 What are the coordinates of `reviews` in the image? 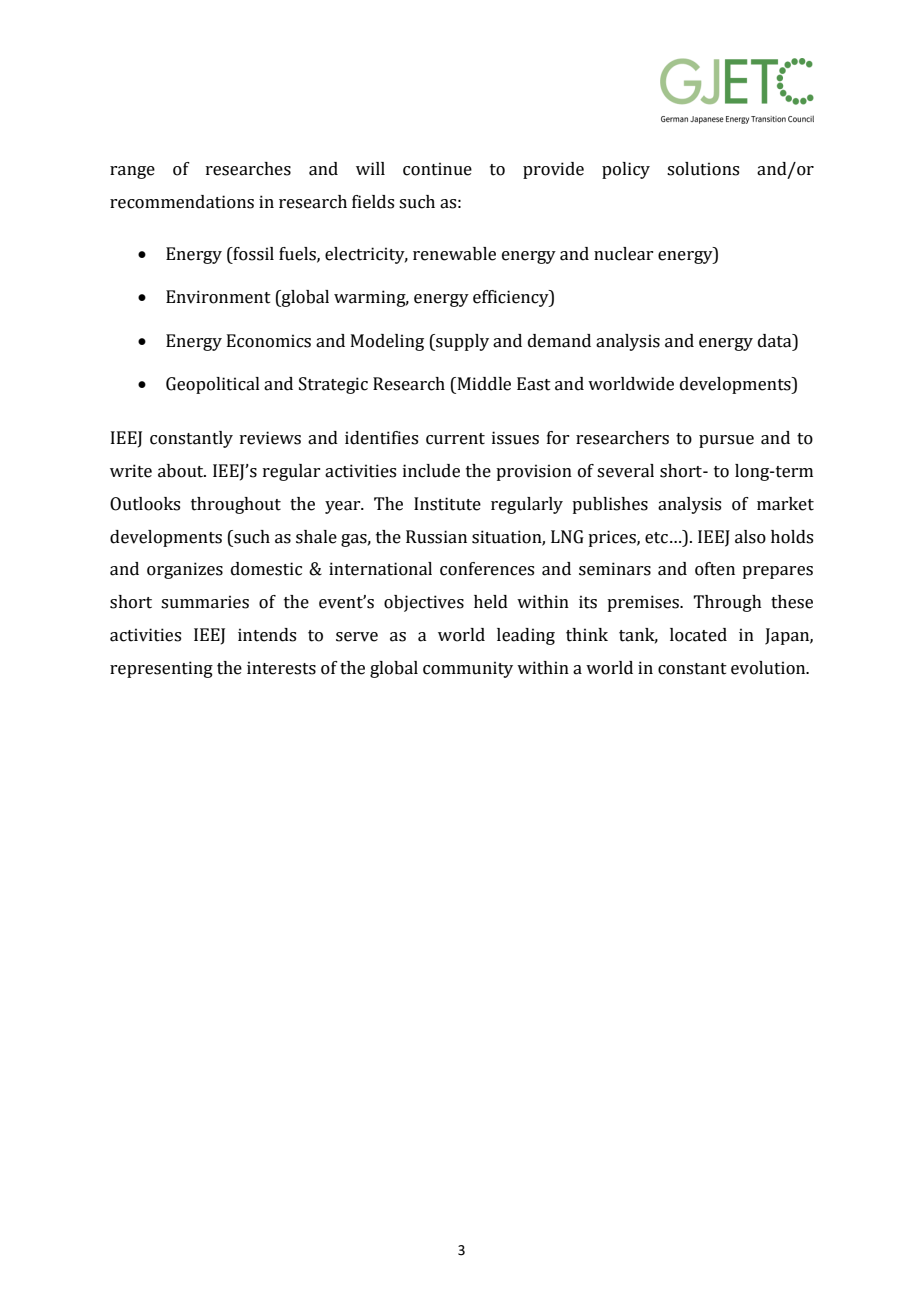 It's located at (270, 438).
